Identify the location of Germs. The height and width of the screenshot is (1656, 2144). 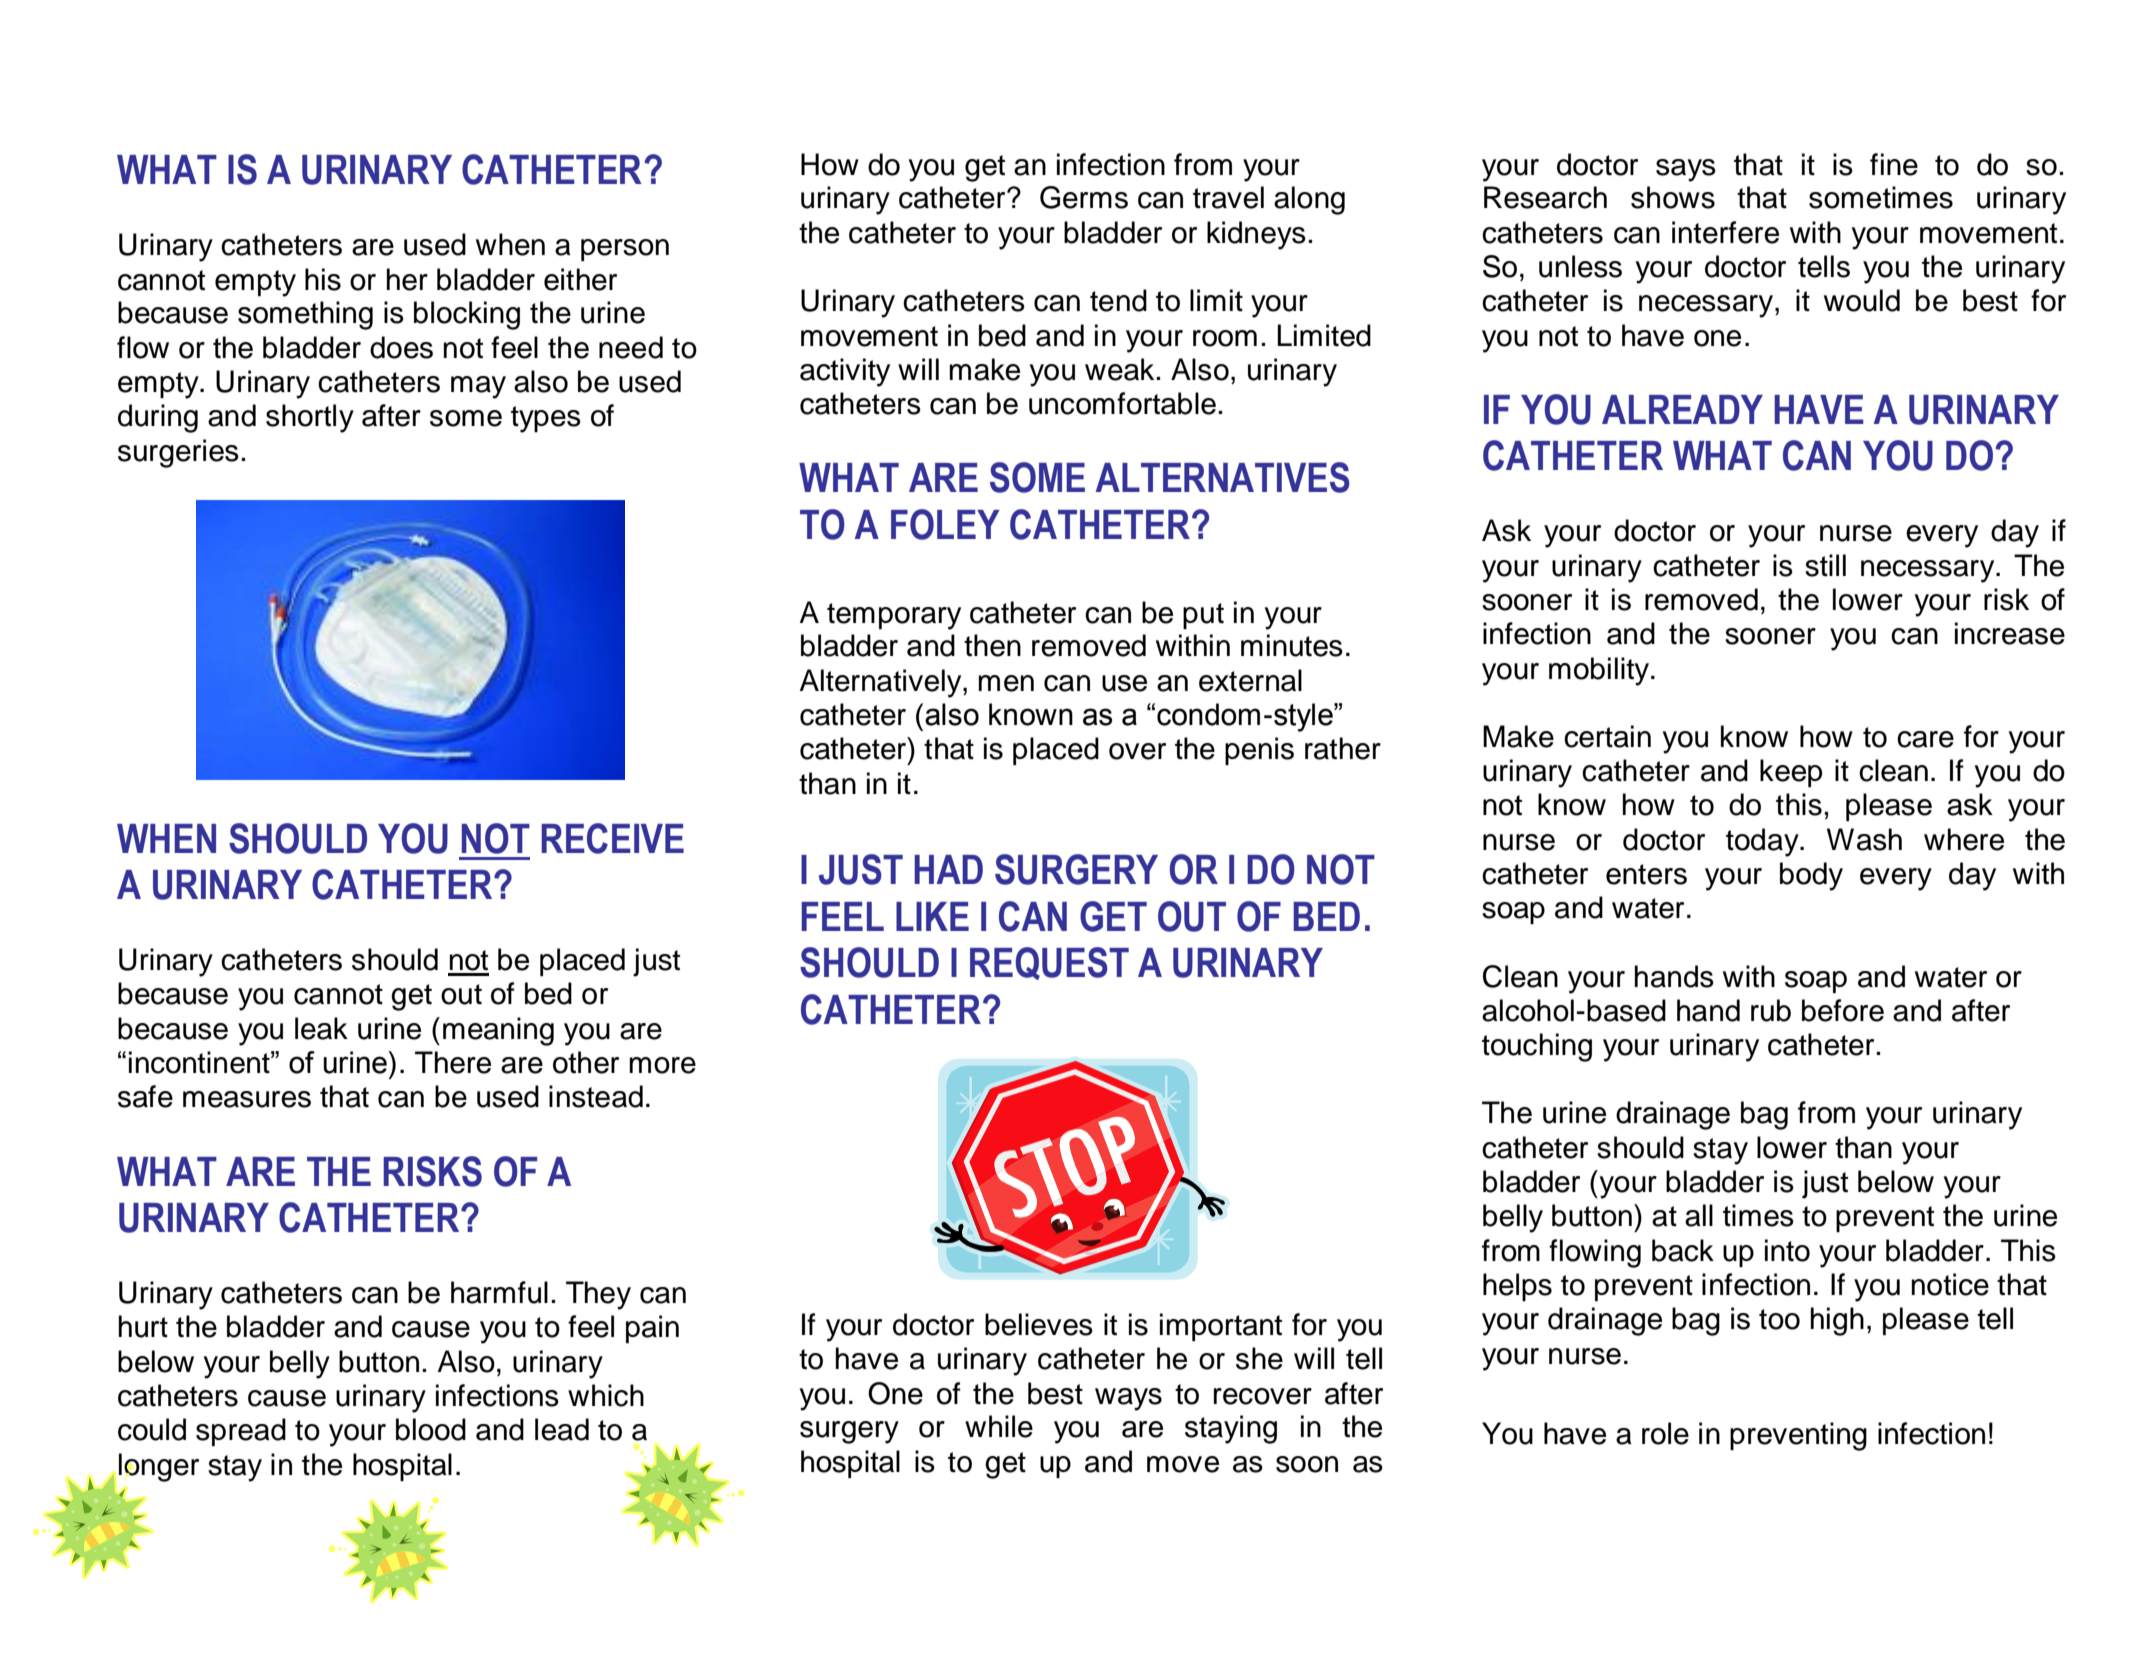
(1084, 197).
